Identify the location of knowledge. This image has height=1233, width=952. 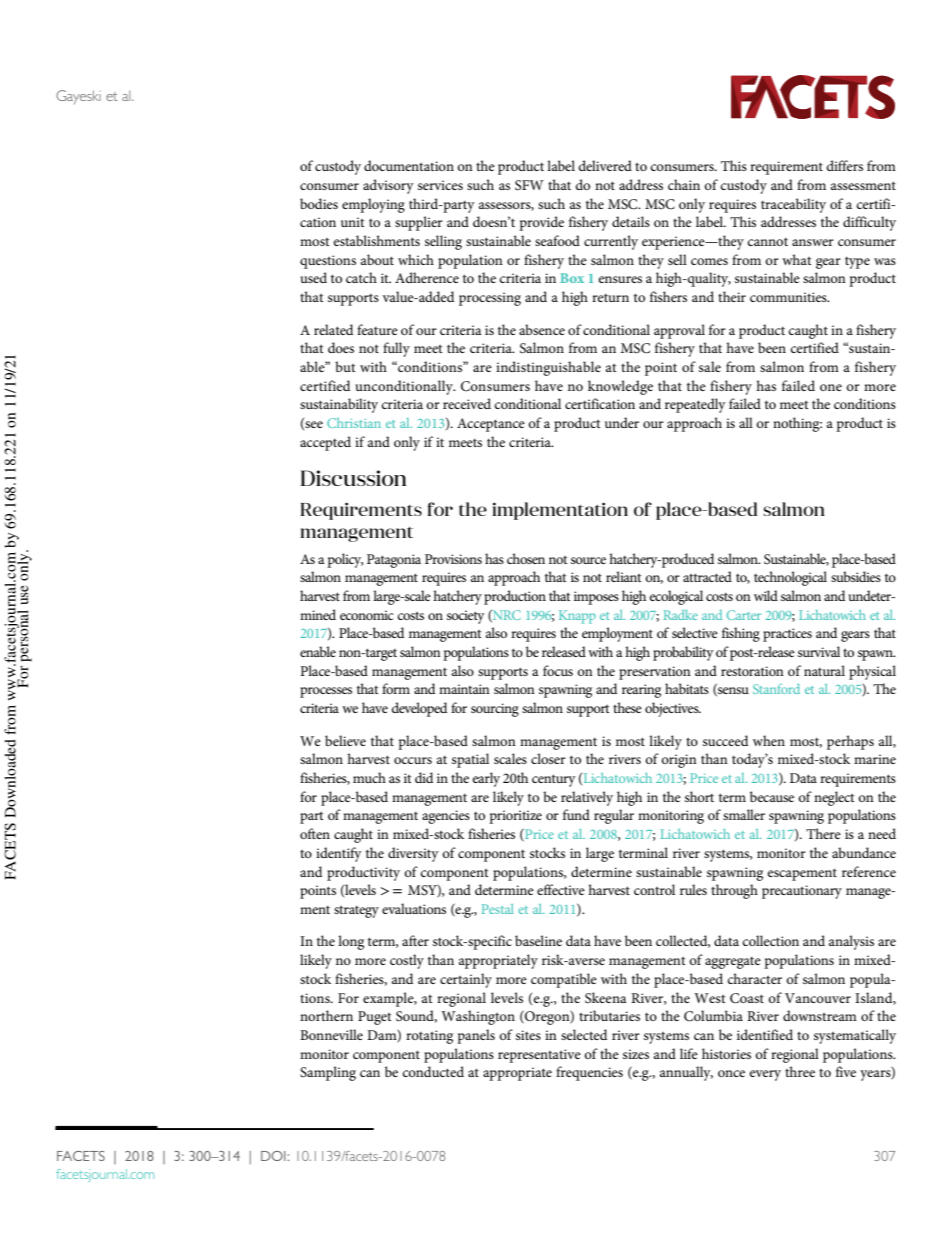
(620, 387).
